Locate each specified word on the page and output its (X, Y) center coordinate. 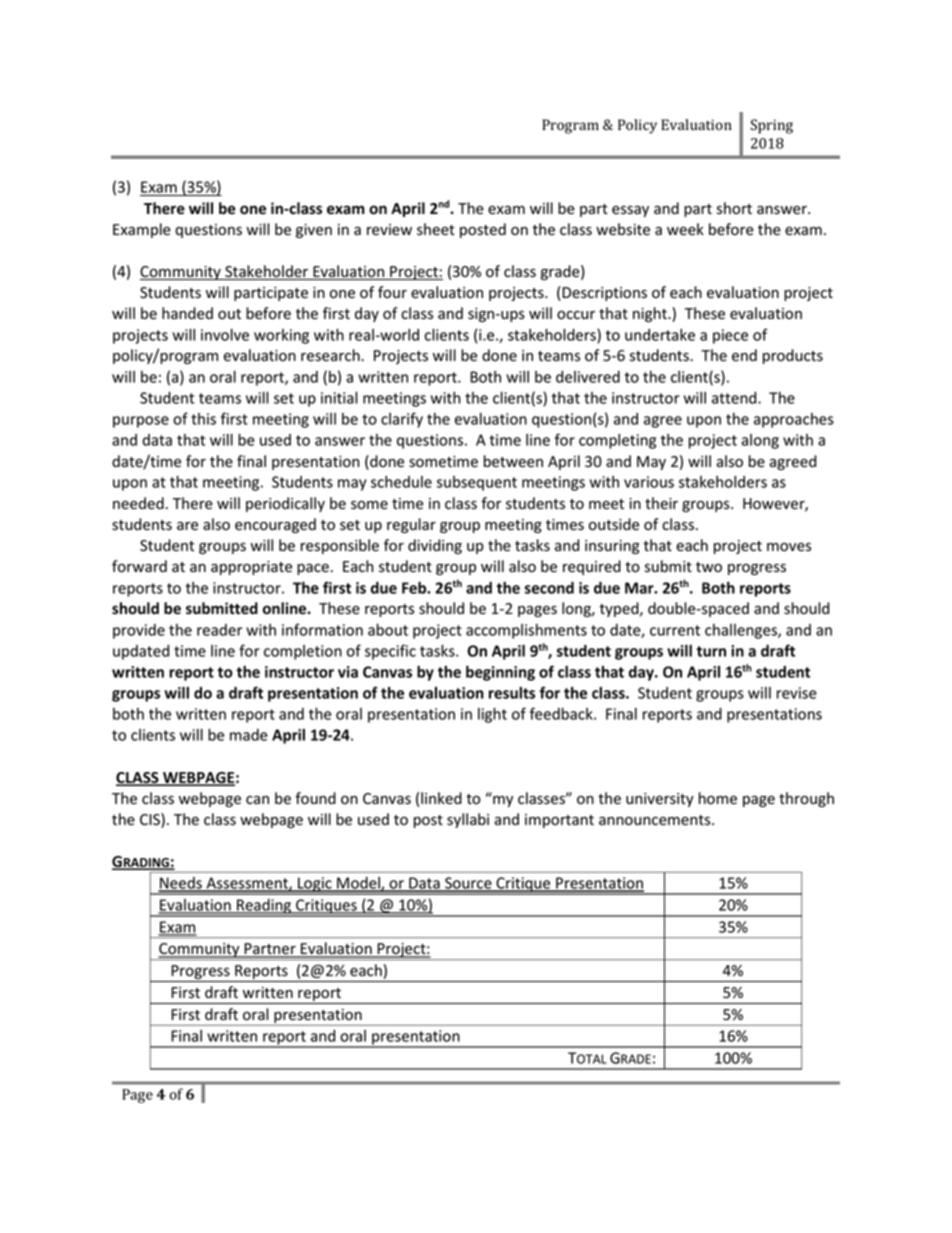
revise (797, 693)
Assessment (247, 884)
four (392, 292)
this (203, 419)
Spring (771, 126)
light (492, 715)
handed (187, 313)
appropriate (251, 568)
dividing (435, 546)
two (709, 567)
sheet (436, 229)
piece (730, 336)
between (513, 461)
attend (735, 398)
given (314, 231)
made (249, 735)
